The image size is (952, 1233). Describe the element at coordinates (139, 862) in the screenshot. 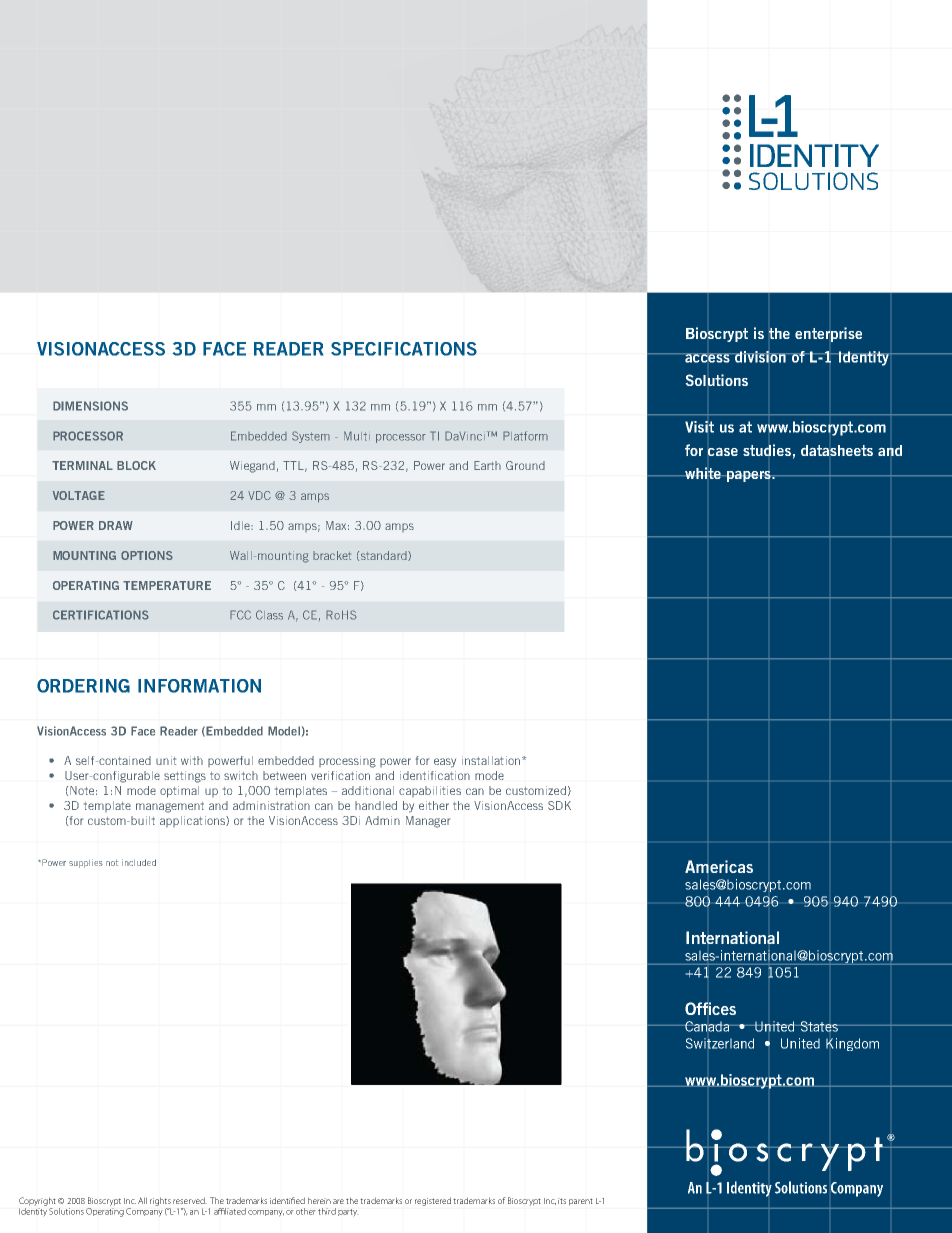

I see `included` at that location.
